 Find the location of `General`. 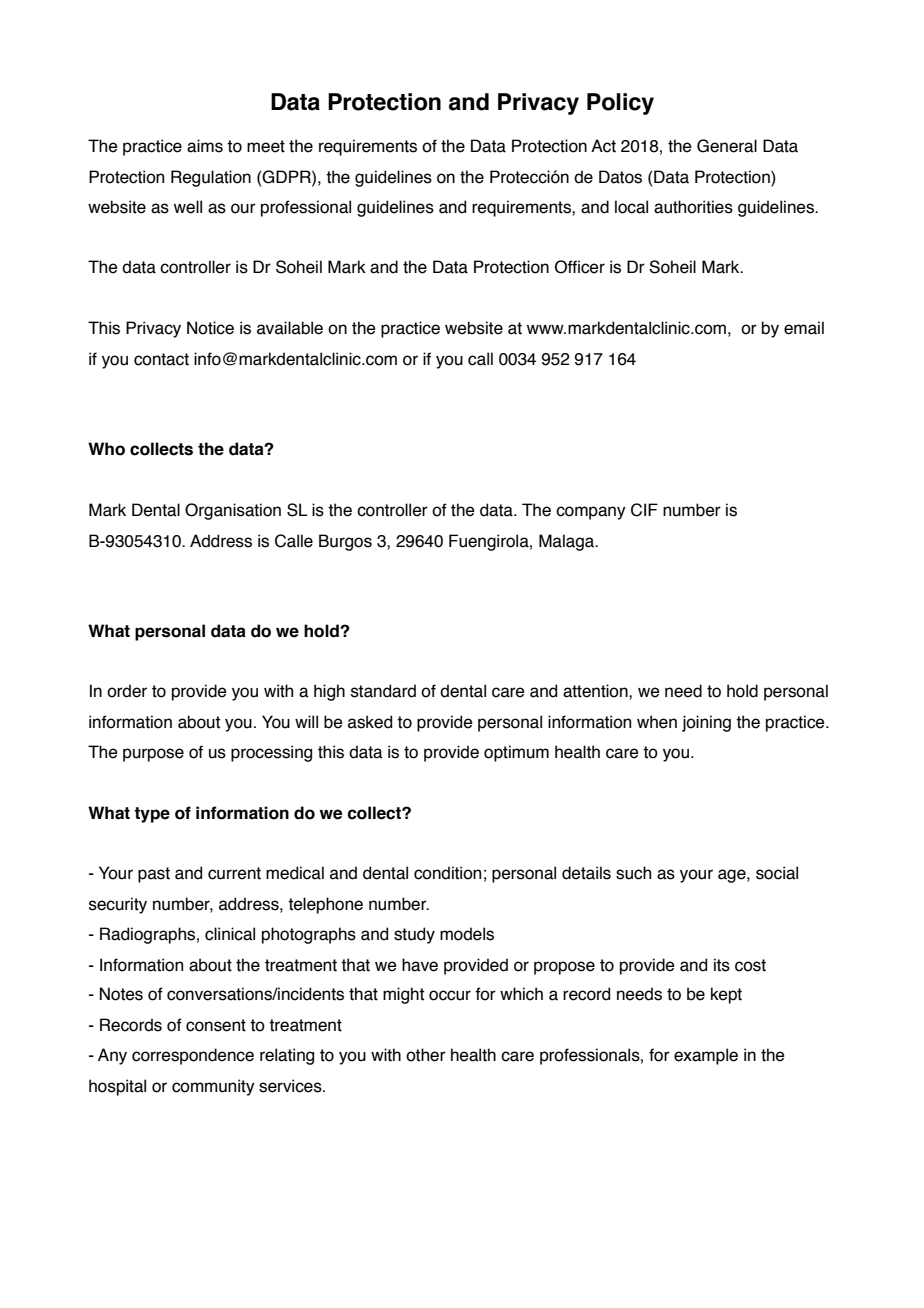

General is located at coordinates (727, 146).
